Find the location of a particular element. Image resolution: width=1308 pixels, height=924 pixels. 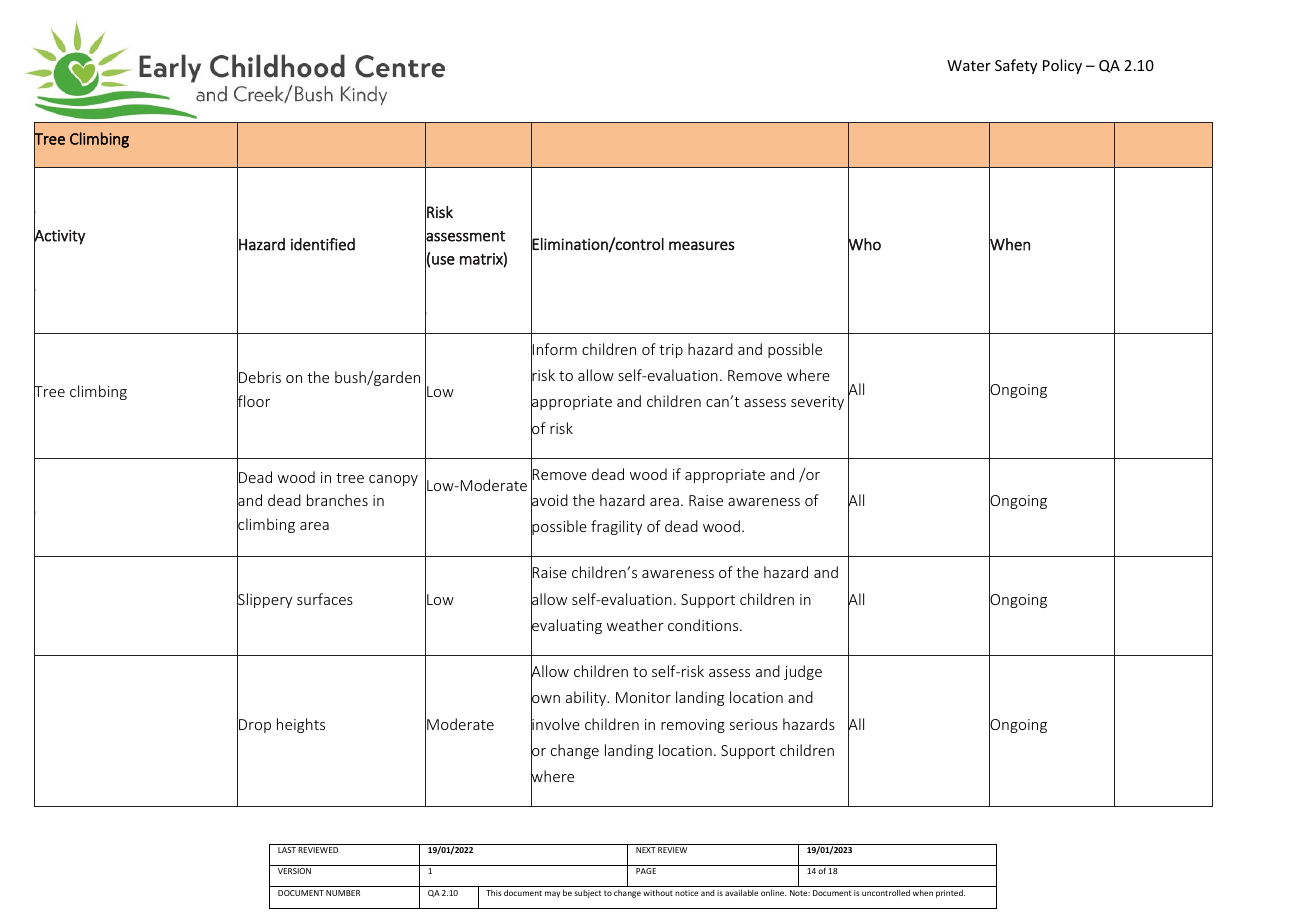

measures is located at coordinates (702, 245).
